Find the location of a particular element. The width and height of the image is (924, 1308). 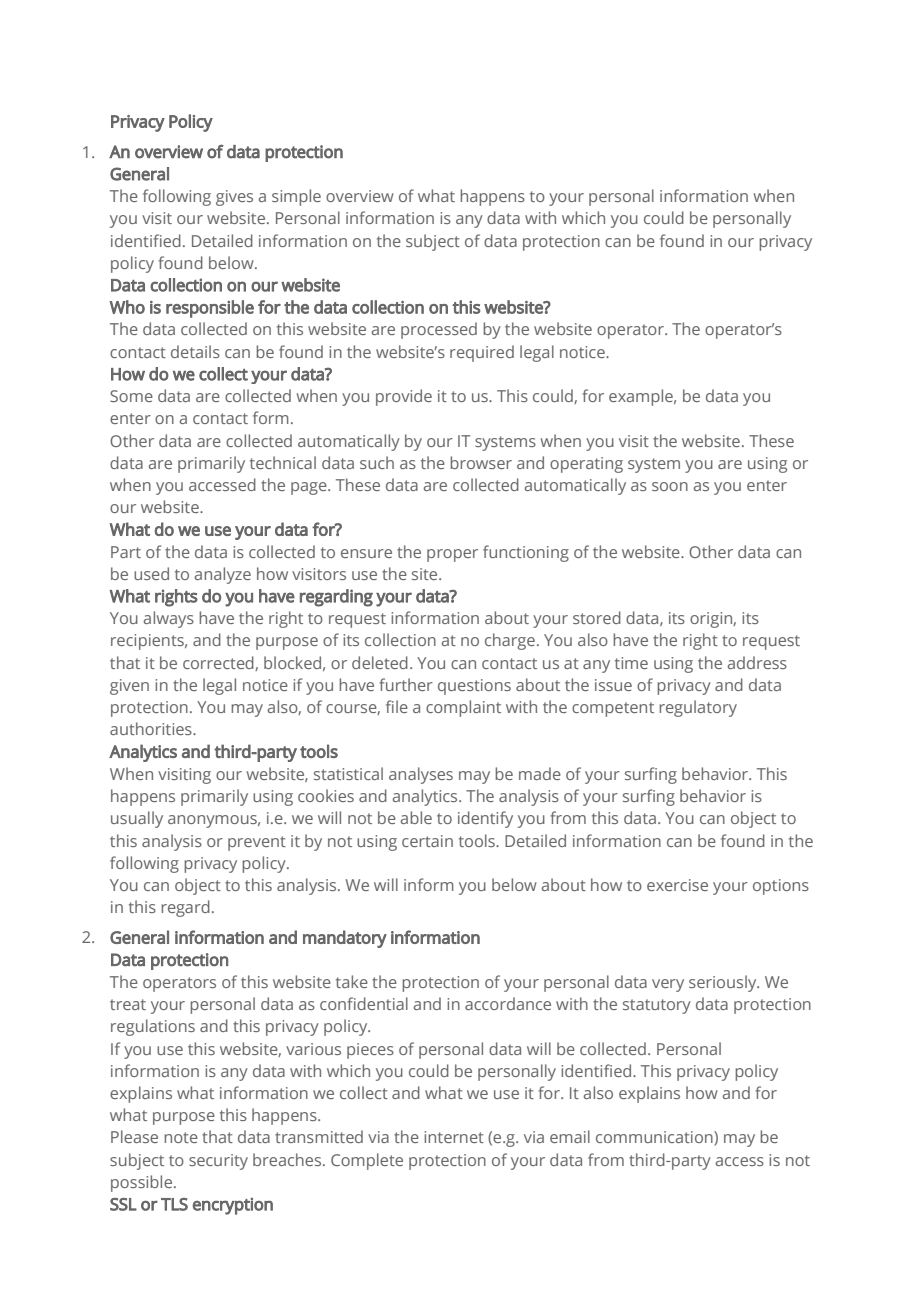

complaint is located at coordinates (463, 708).
